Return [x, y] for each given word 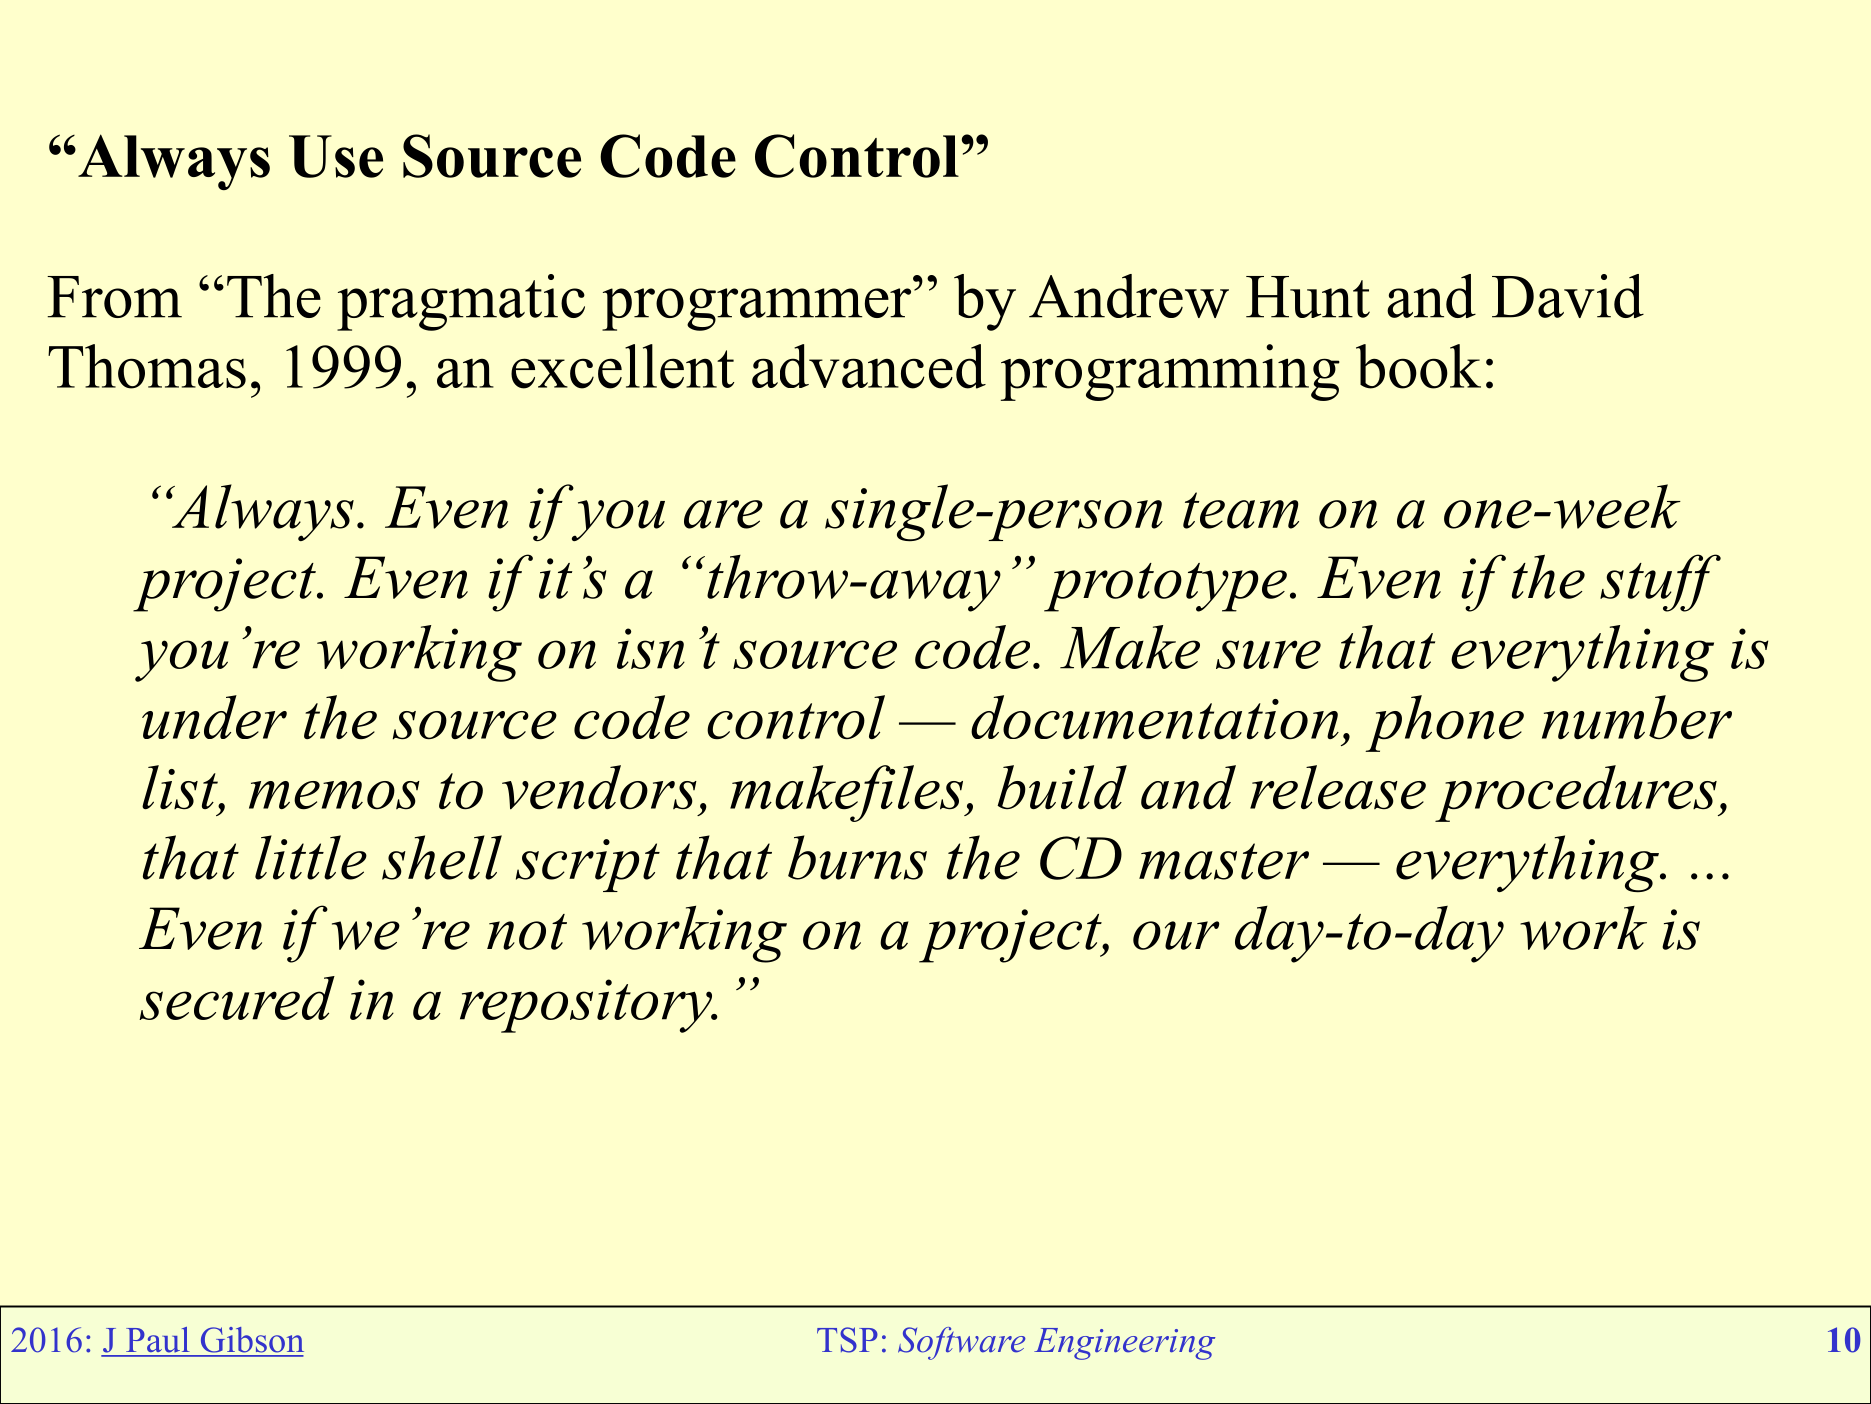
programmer [756, 309]
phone [1444, 723]
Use [336, 156]
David [1568, 296]
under [214, 717]
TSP [847, 1340]
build [1062, 787]
